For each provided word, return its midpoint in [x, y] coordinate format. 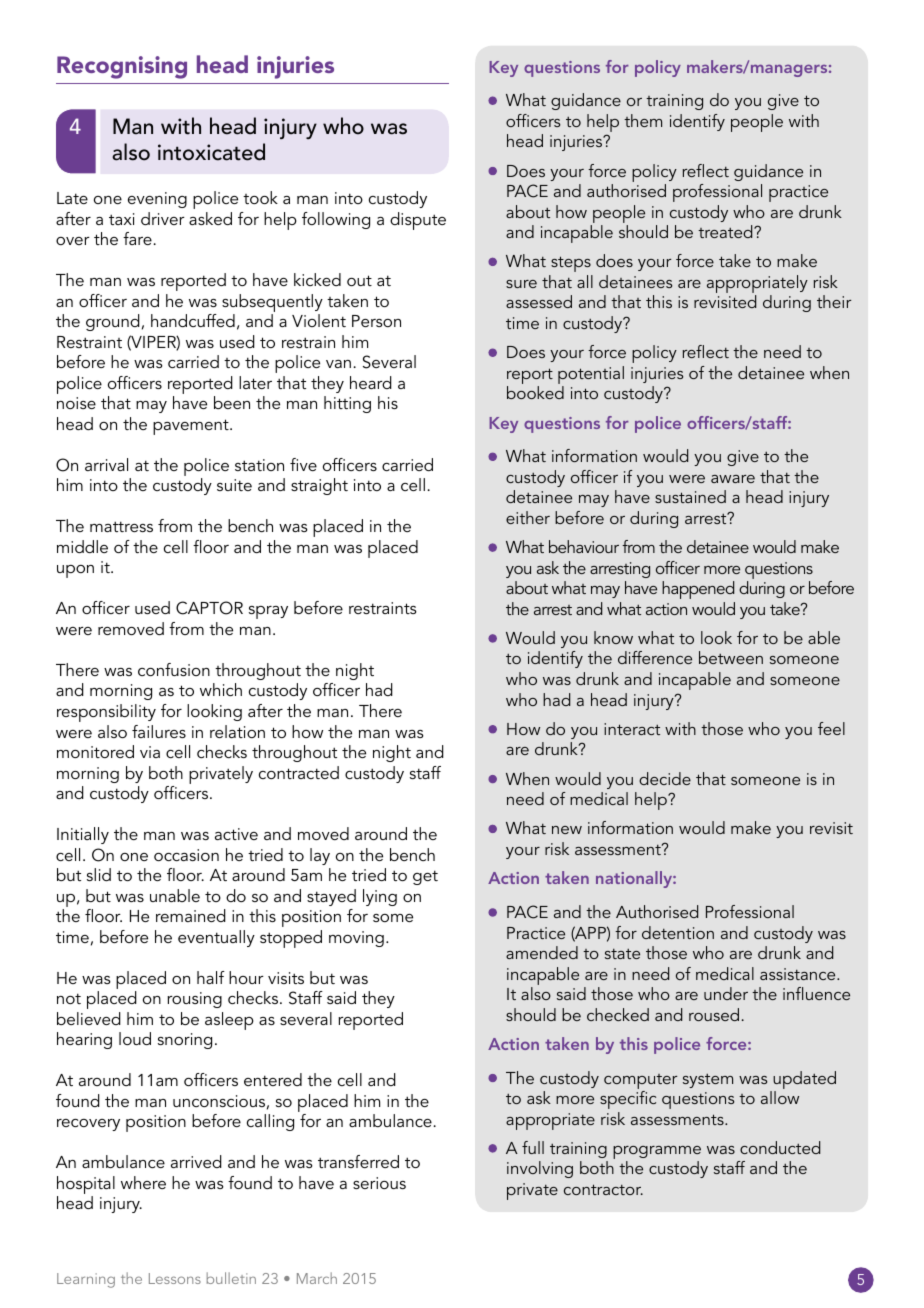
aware [733, 479]
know [613, 637]
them [643, 120]
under [726, 993]
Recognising [122, 67]
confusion [174, 669]
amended [542, 952]
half [211, 977]
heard [371, 382]
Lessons [175, 1278]
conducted [780, 1147]
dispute [418, 221]
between [731, 657]
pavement [192, 427]
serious [379, 1183]
